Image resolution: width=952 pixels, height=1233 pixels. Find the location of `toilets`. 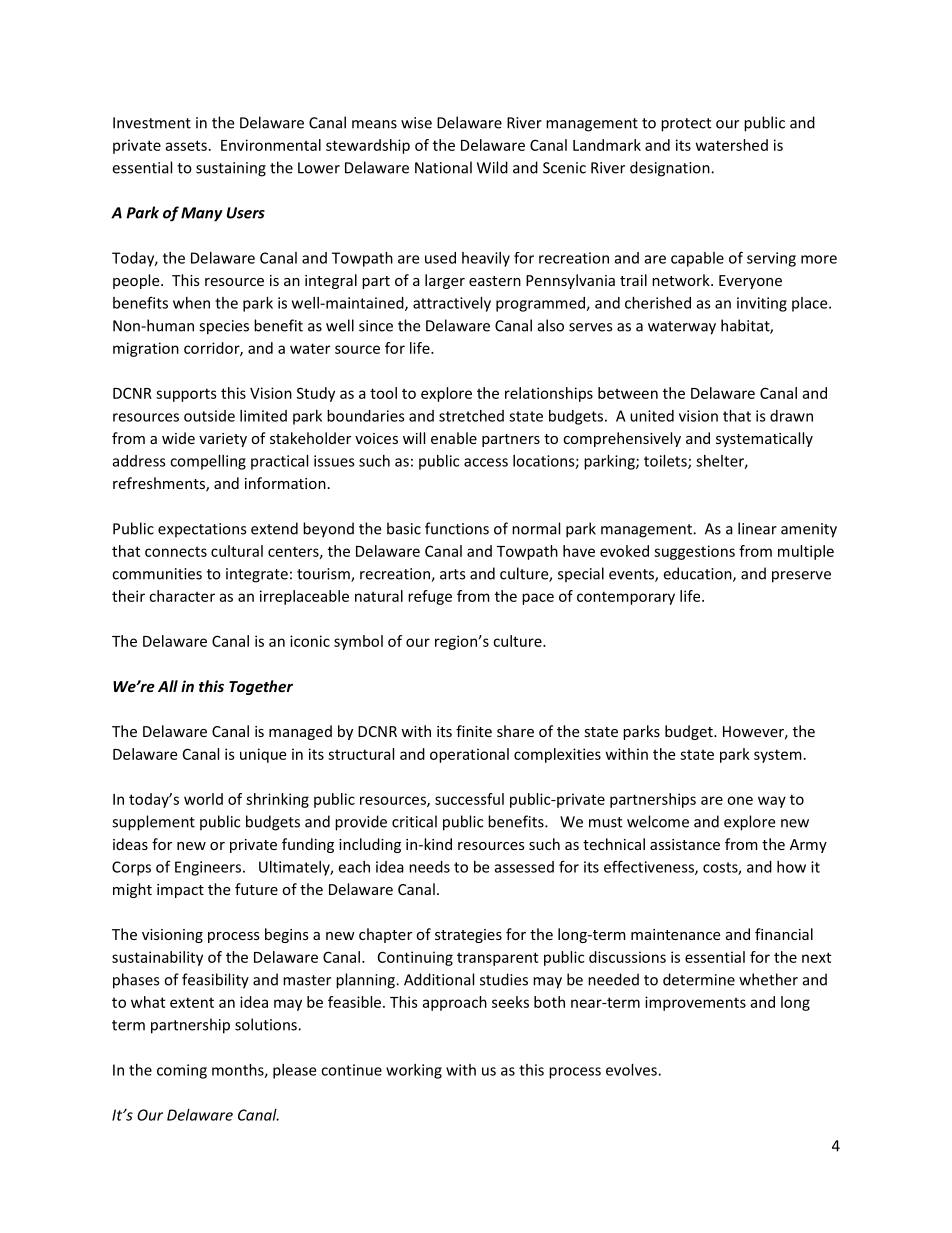

toilets is located at coordinates (666, 462).
